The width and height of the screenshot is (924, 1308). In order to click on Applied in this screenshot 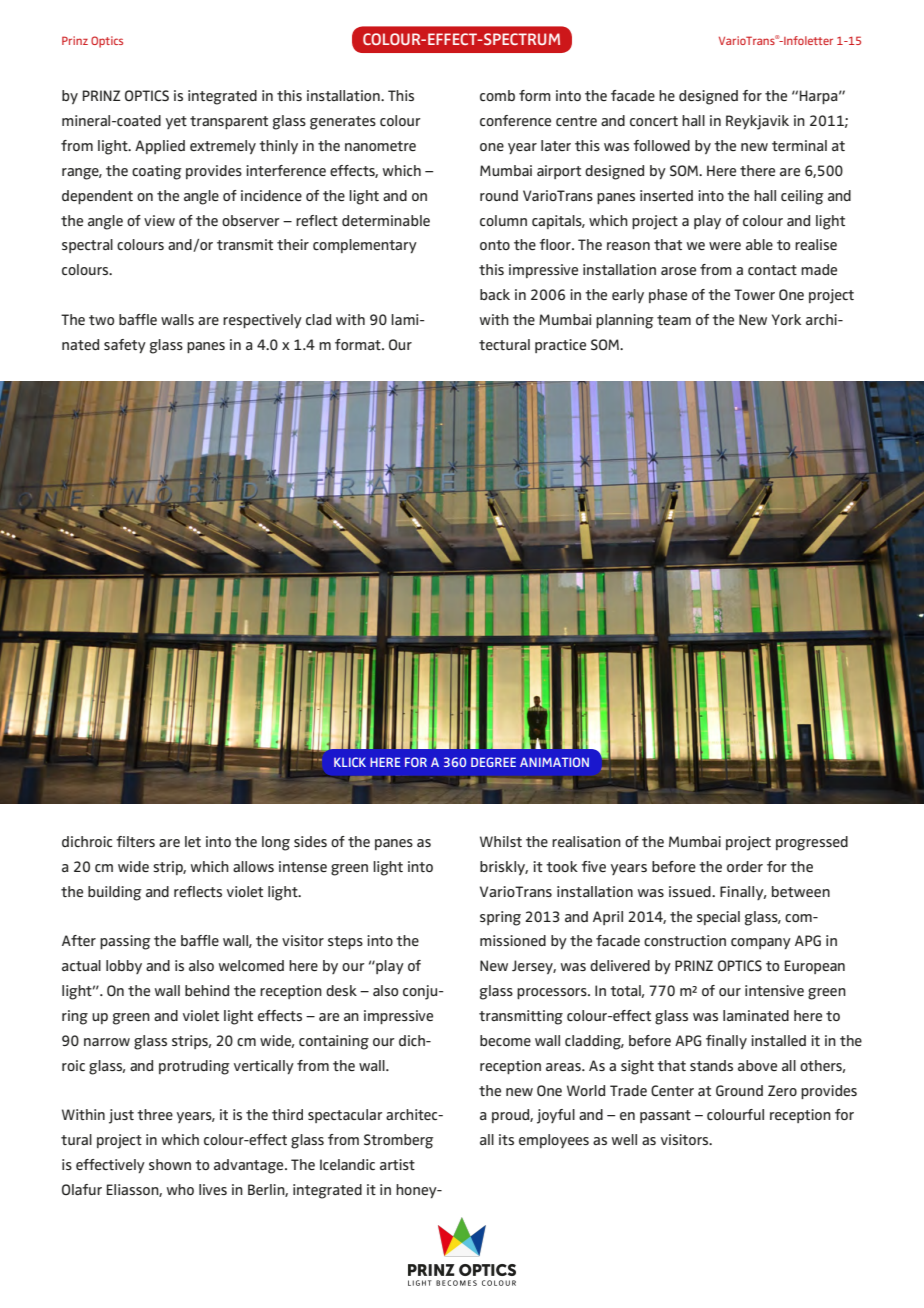, I will do `click(160, 147)`.
